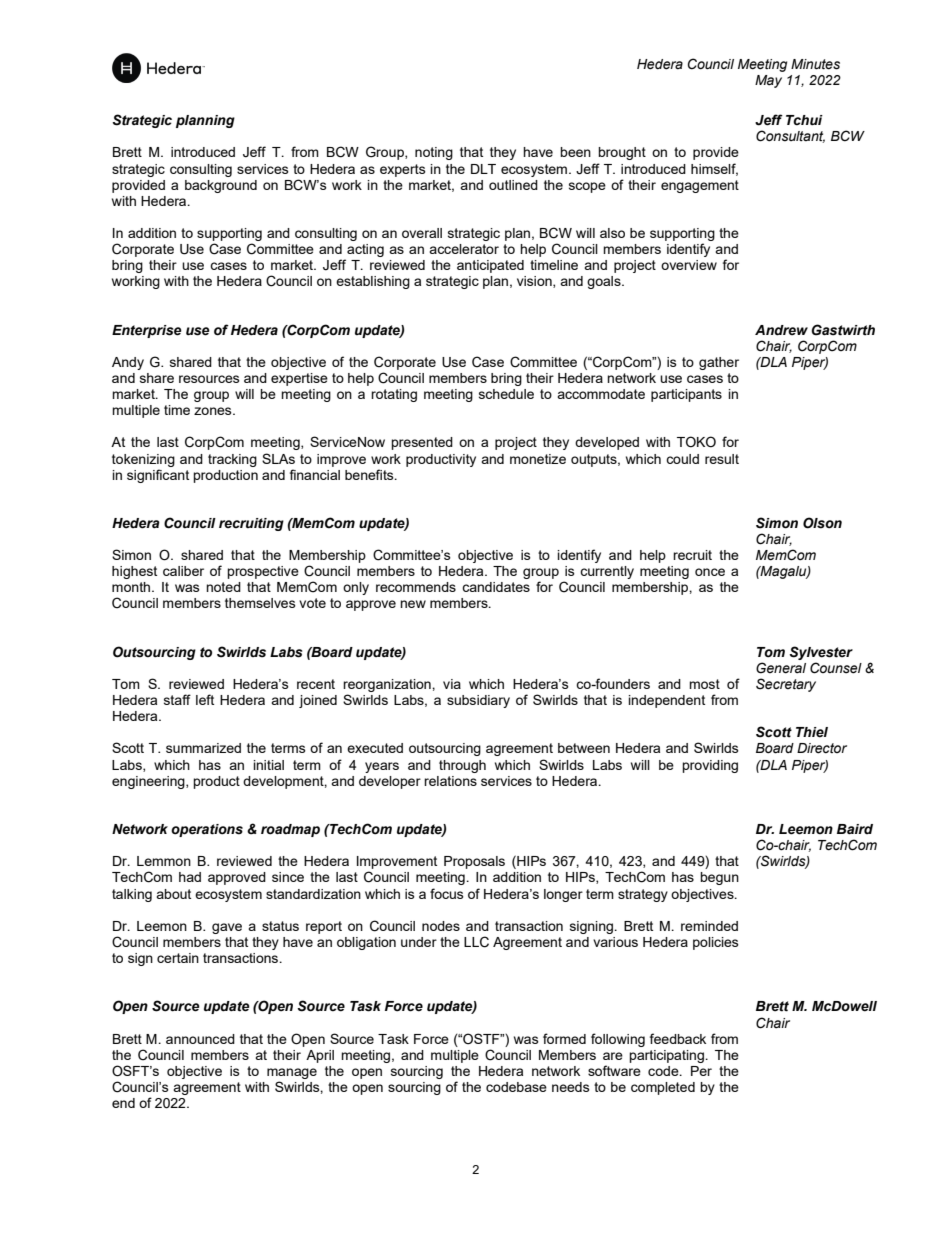 The width and height of the image is (952, 1233). What do you see at coordinates (147, 331) in the image?
I see `Enterprise` at bounding box center [147, 331].
